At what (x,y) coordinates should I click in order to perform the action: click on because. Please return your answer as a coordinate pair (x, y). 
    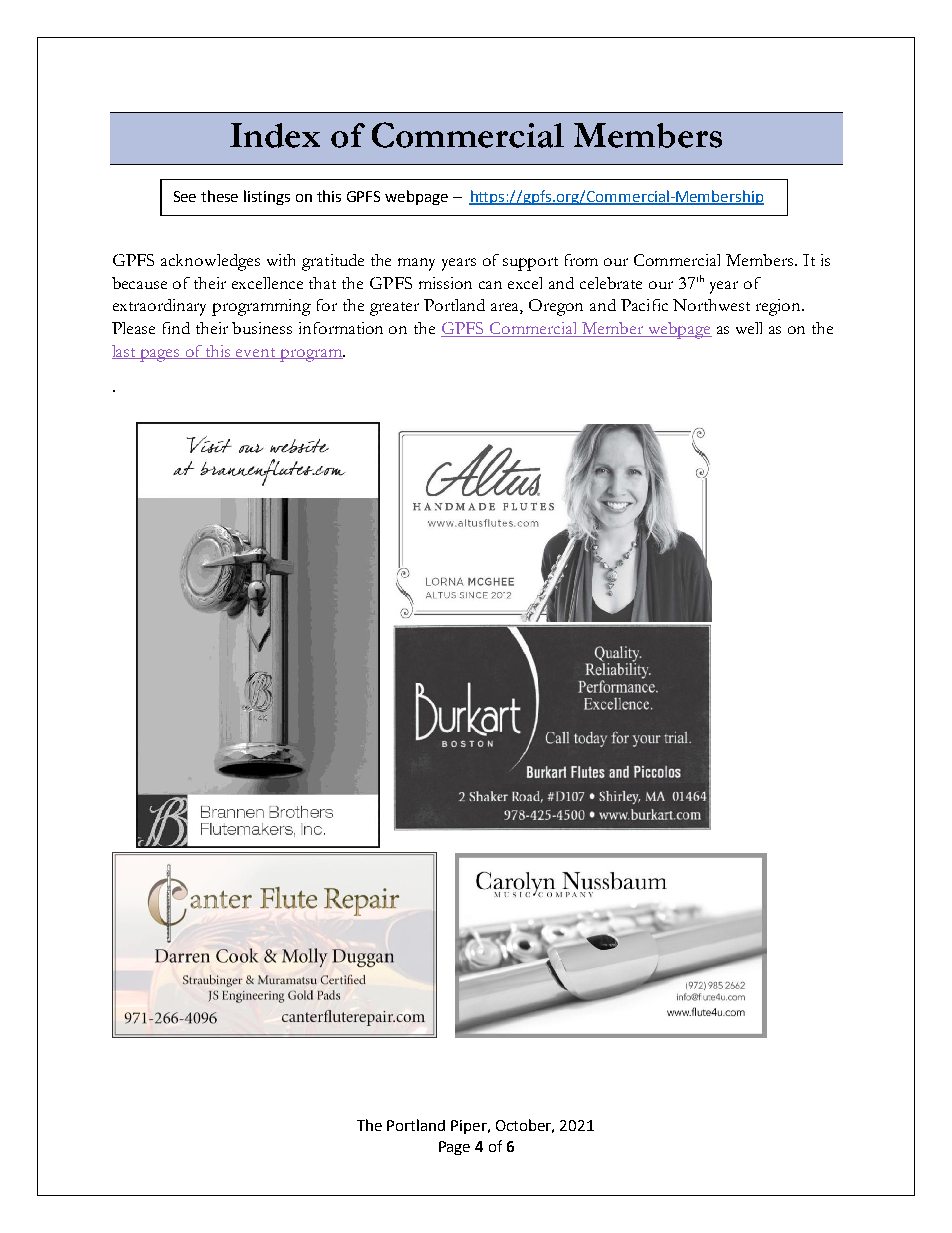
    Looking at the image, I should click on (139, 283).
